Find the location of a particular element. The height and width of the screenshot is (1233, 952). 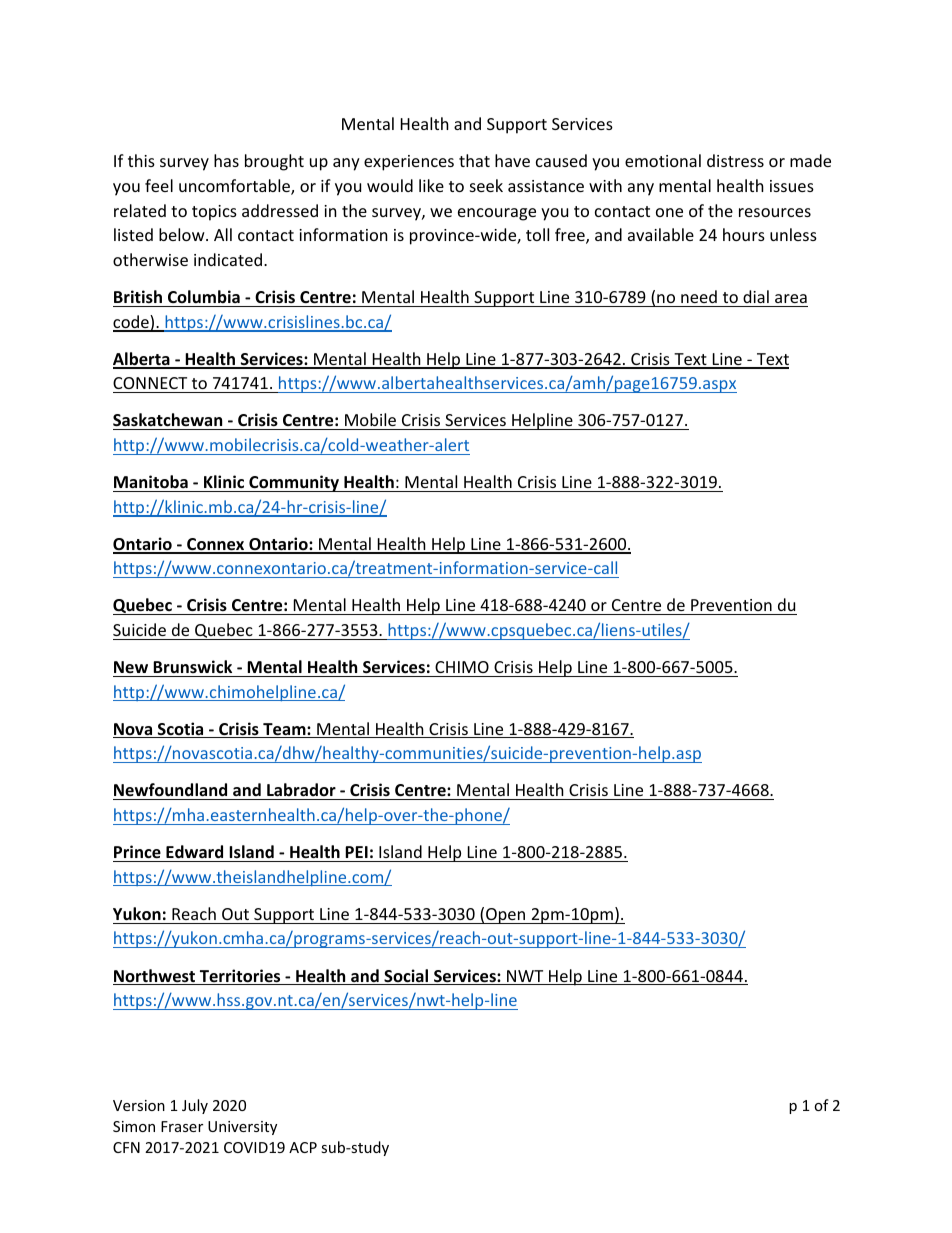

Labrador is located at coordinates (301, 789).
